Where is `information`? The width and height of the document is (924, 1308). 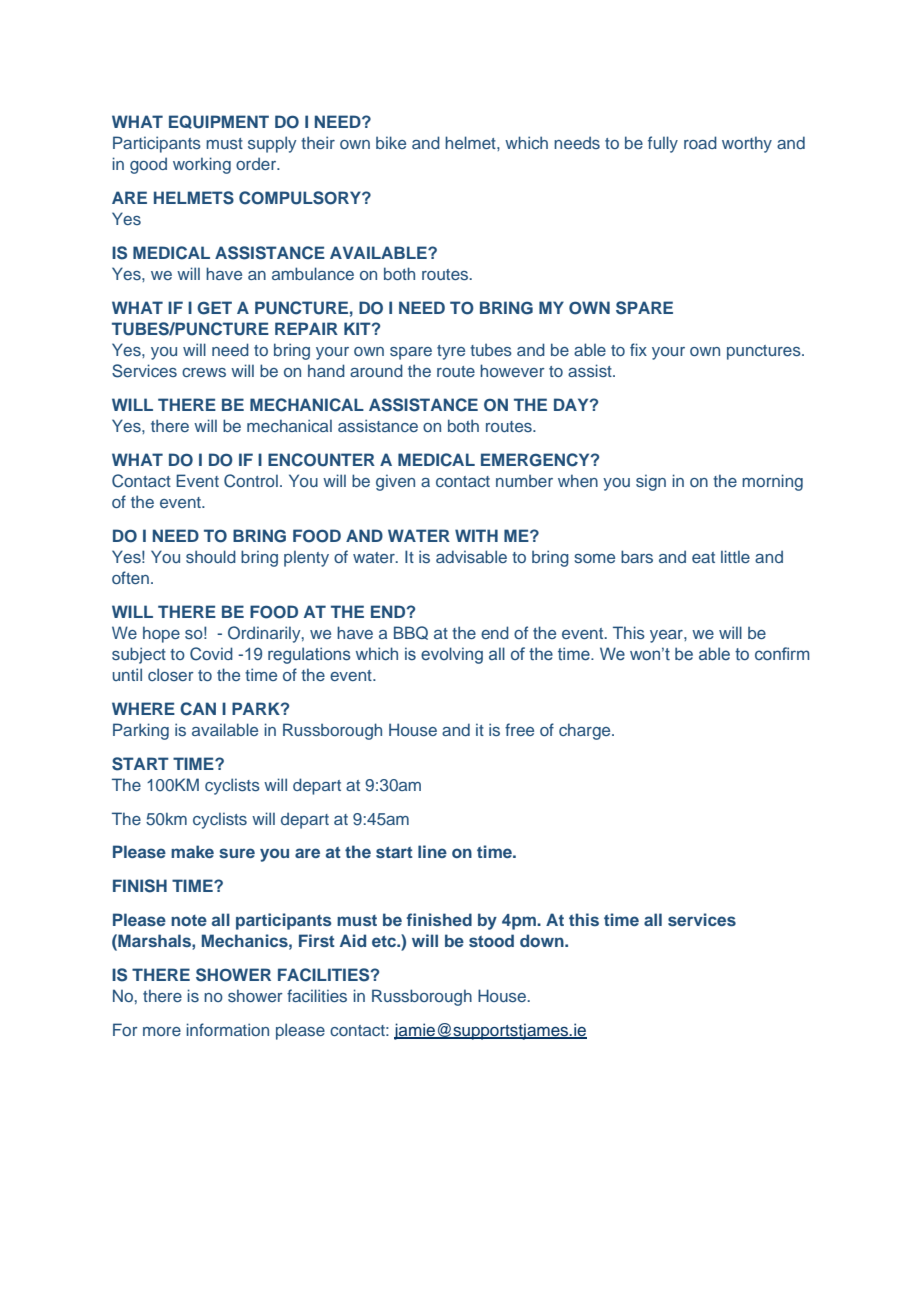
information is located at coordinates (227, 1029).
